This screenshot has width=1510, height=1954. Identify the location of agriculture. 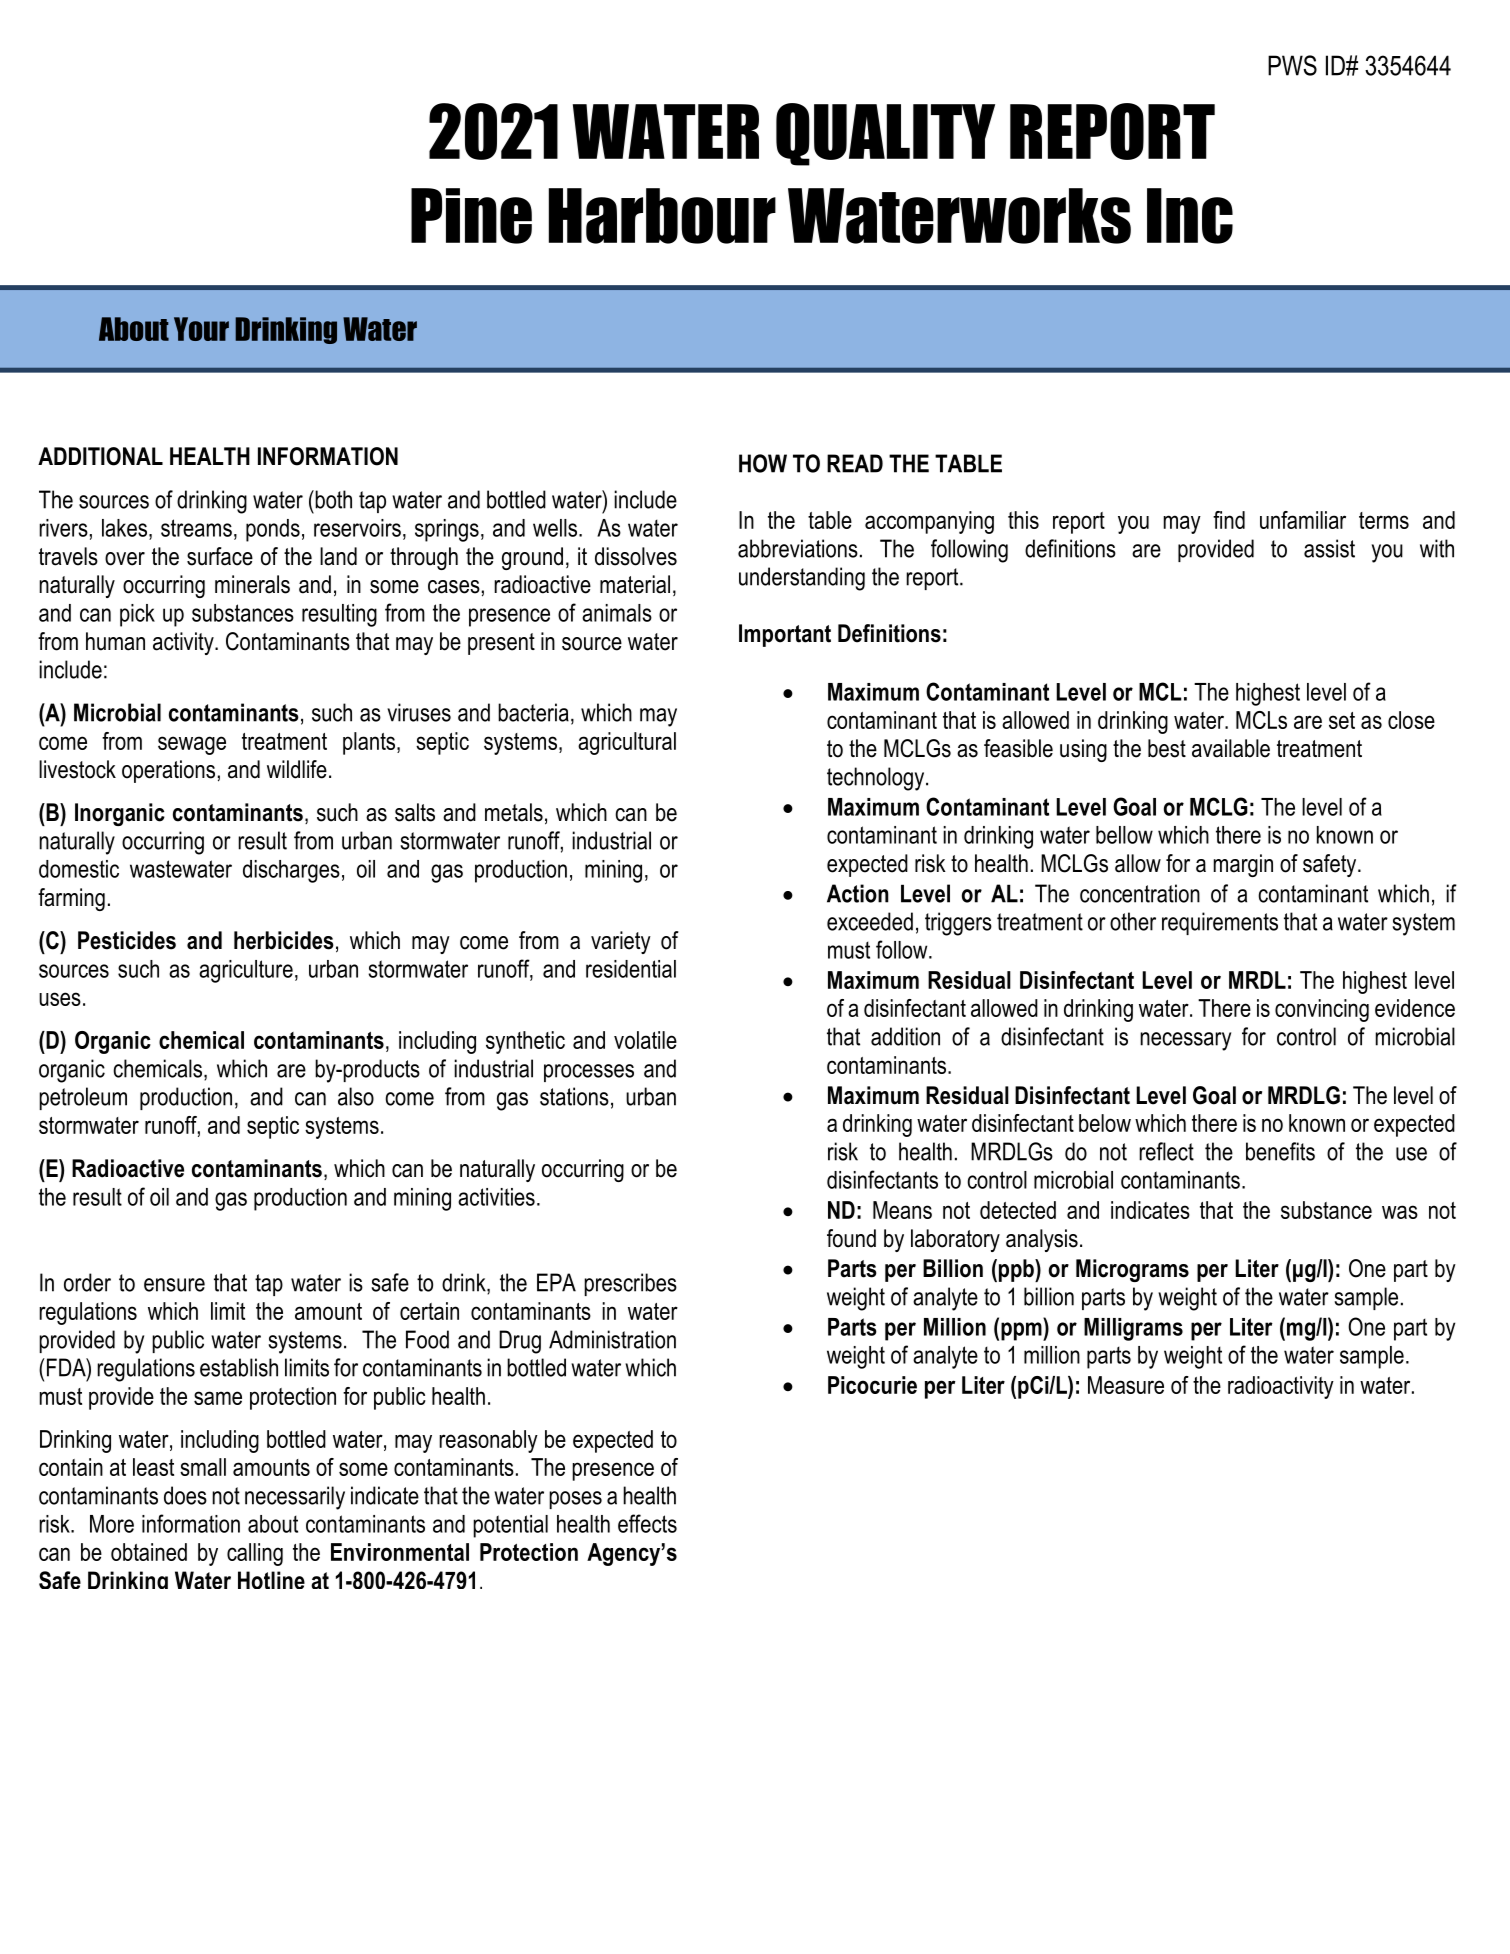
(246, 971).
